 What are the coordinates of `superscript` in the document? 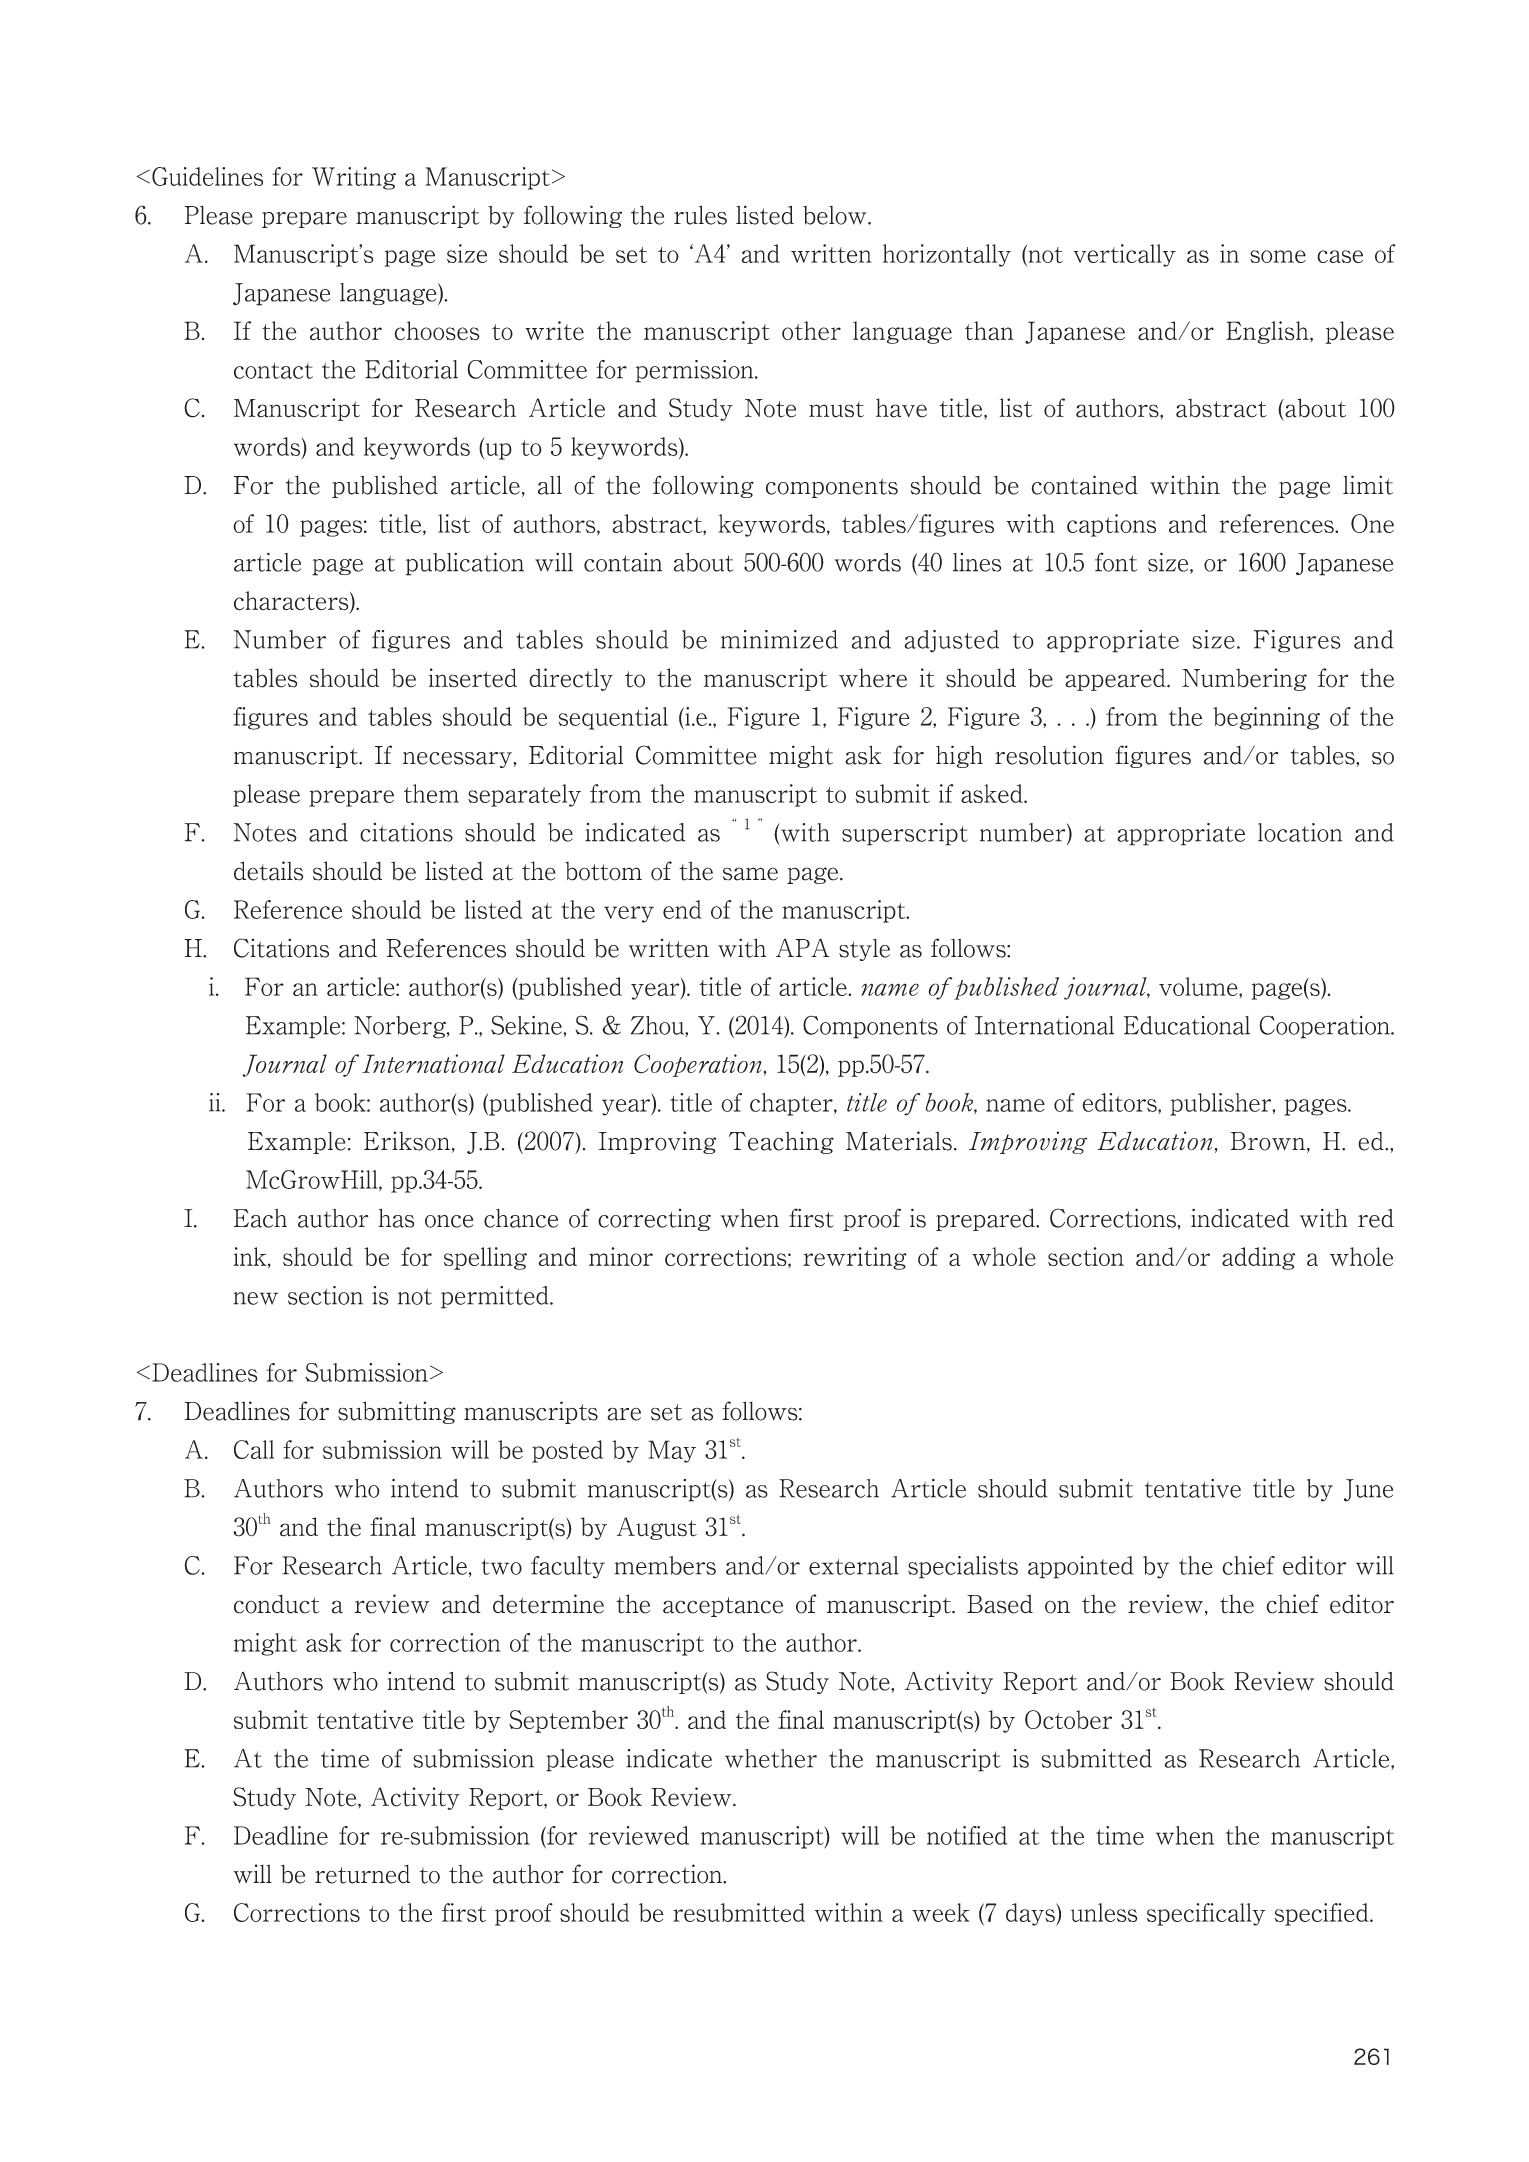 It's located at (905, 834).
